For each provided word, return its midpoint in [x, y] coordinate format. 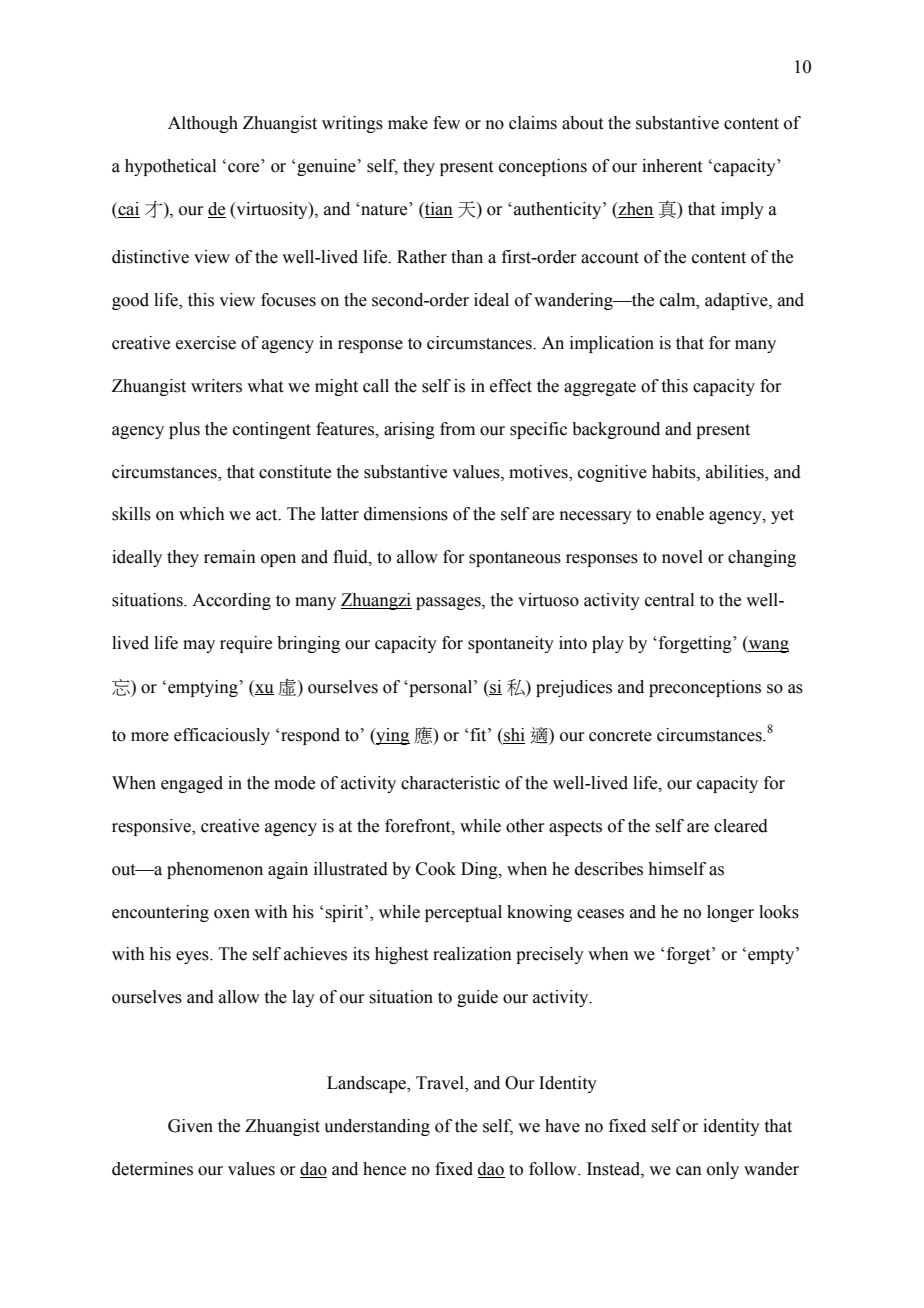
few [446, 123]
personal [441, 688]
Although [203, 124]
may [199, 646]
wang [768, 646]
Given [190, 1126]
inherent [672, 166]
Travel [441, 1084]
